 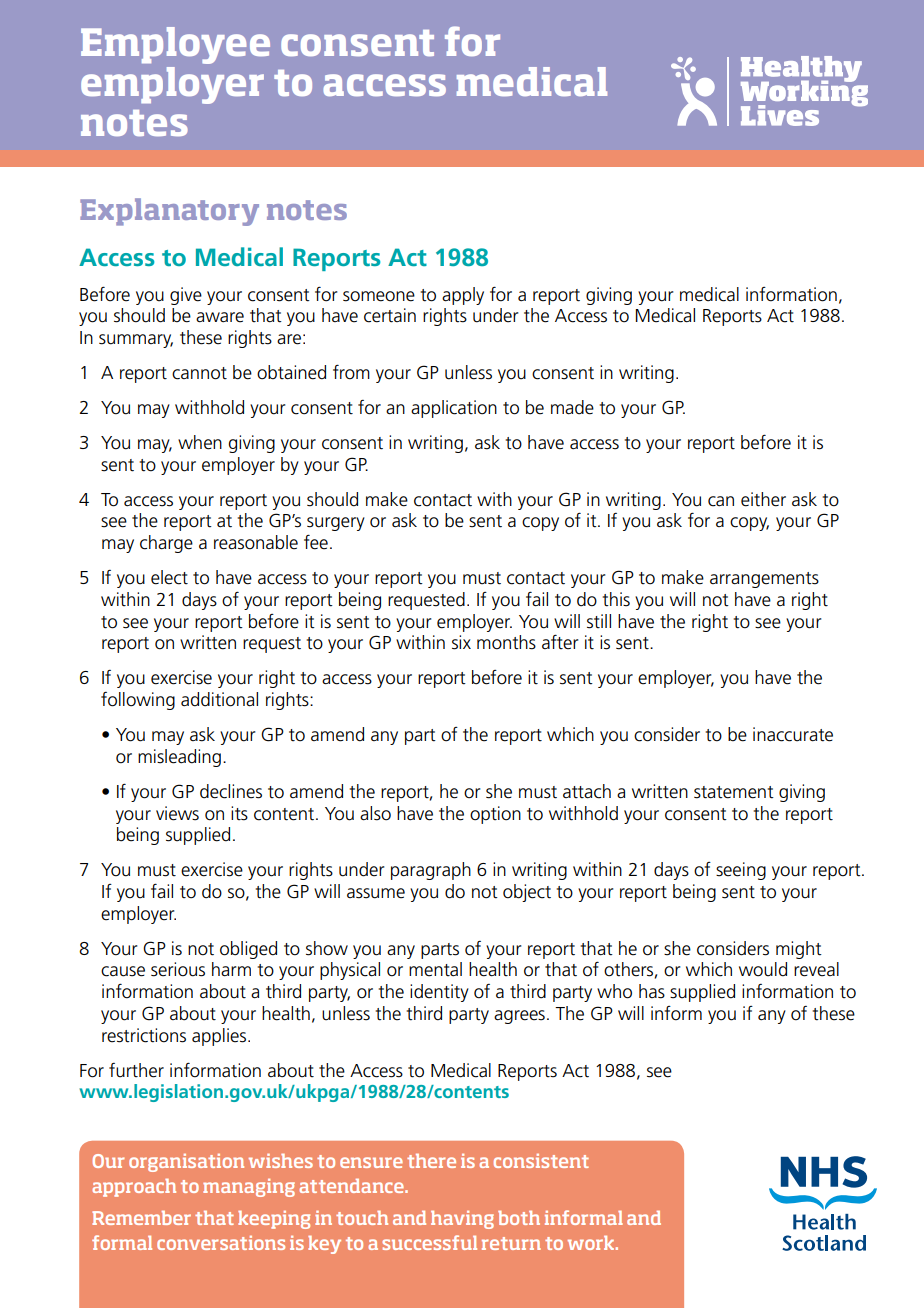 What do you see at coordinates (741, 871) in the screenshot?
I see `seeing` at bounding box center [741, 871].
